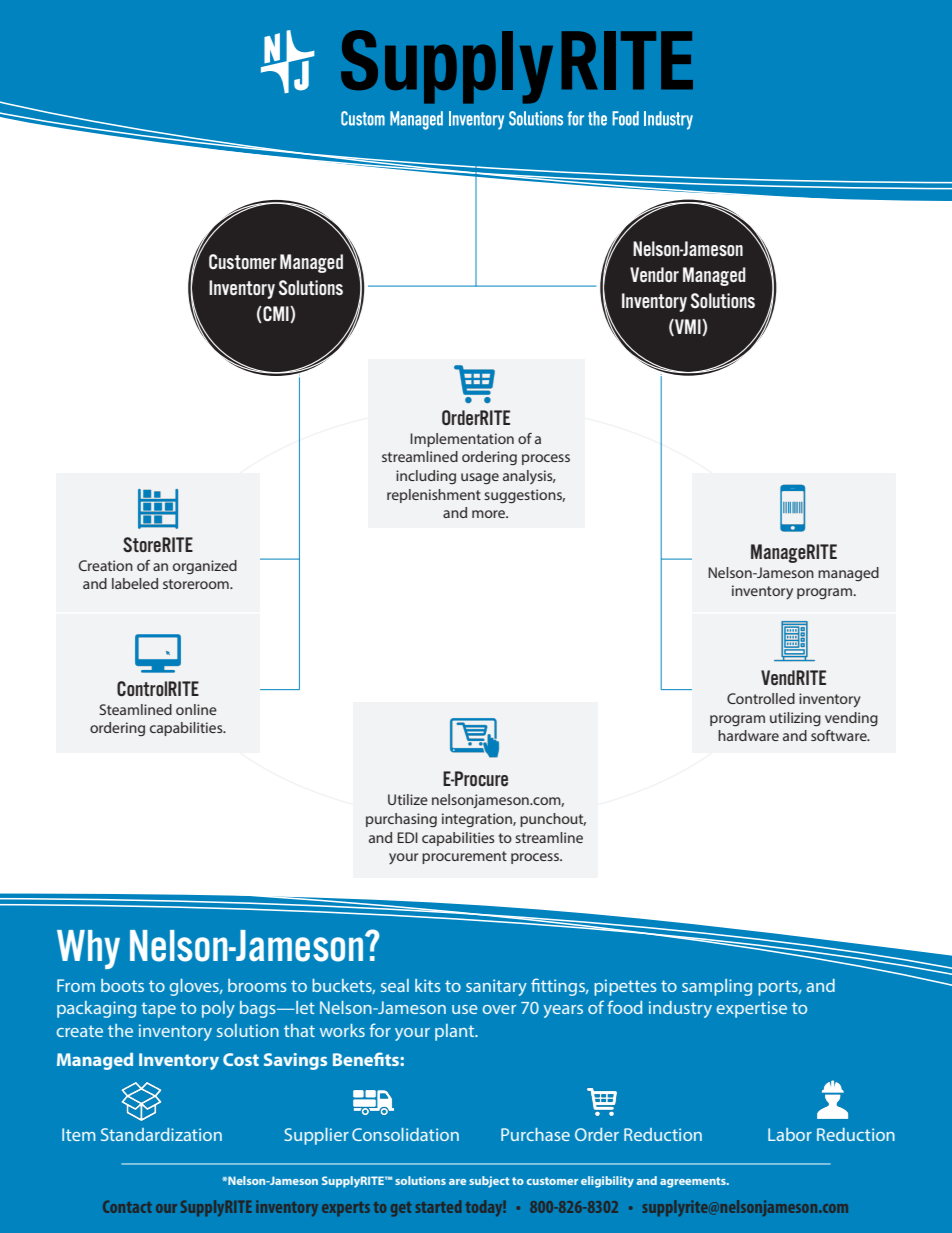 This image has width=952, height=1233. Describe the element at coordinates (465, 1009) in the image. I see `use` at that location.
